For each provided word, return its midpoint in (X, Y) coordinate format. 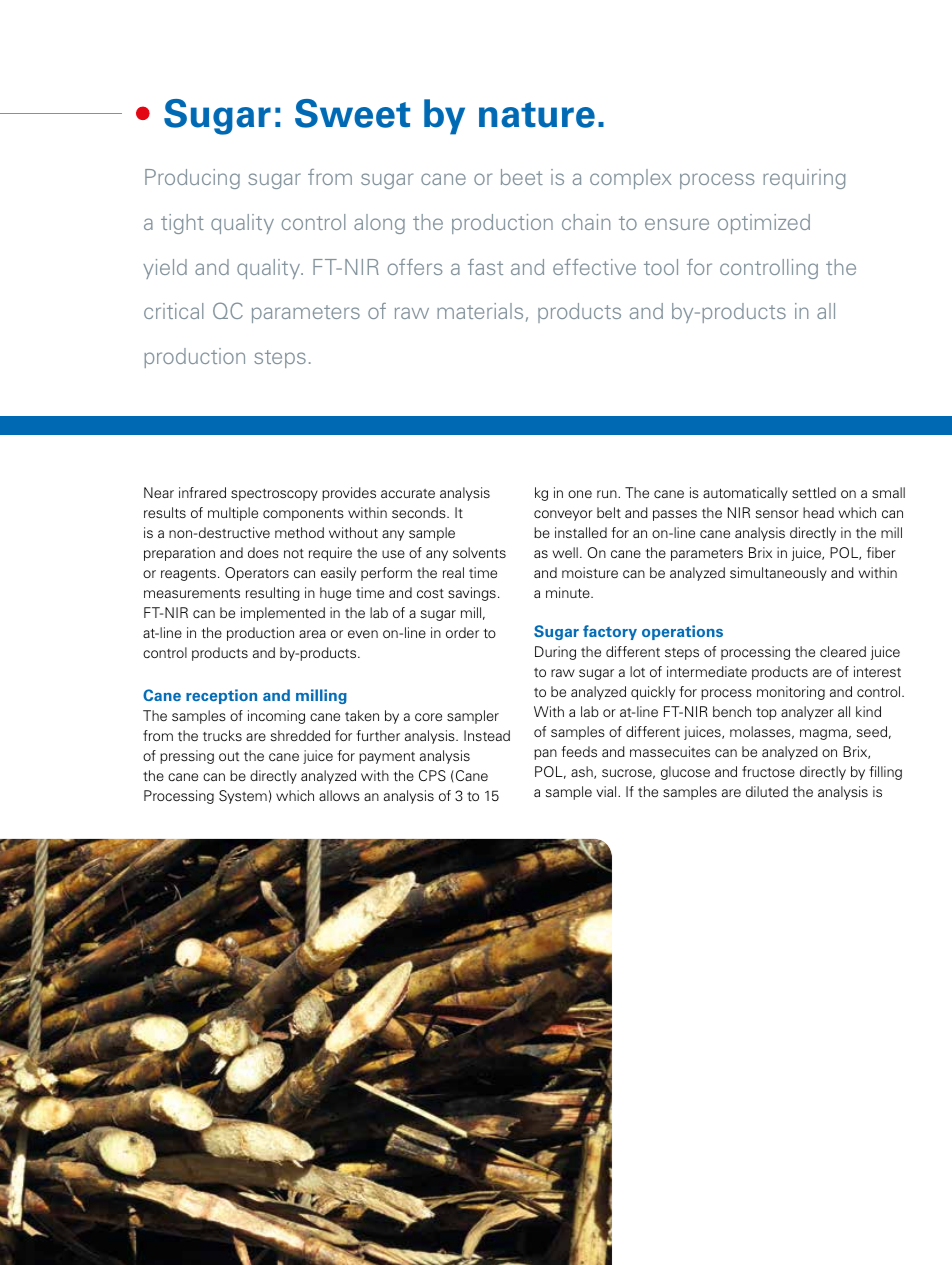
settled (814, 492)
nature (537, 115)
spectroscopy (274, 495)
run (608, 494)
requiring (804, 179)
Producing (192, 179)
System (243, 797)
